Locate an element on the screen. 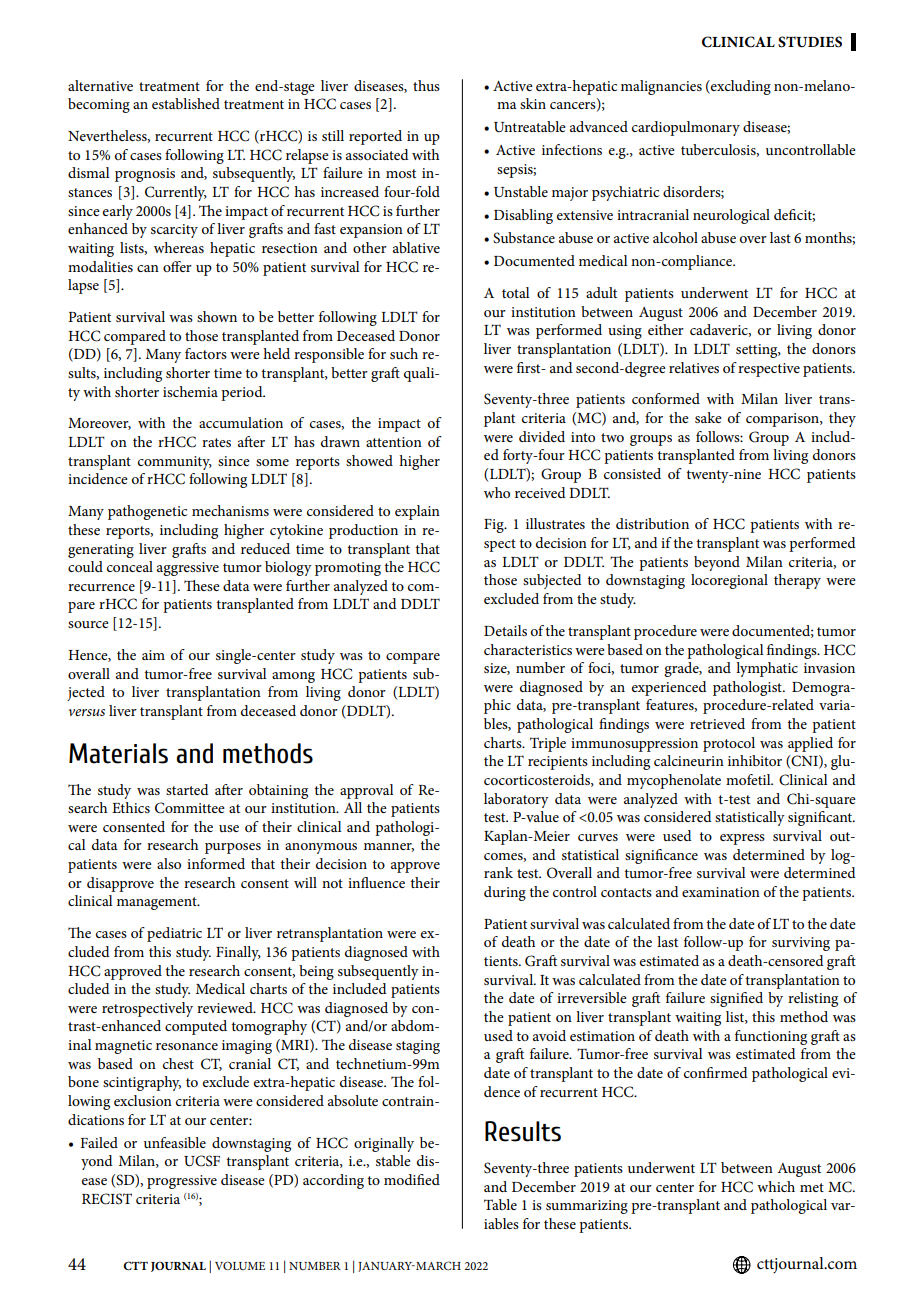  sake is located at coordinates (708, 417).
